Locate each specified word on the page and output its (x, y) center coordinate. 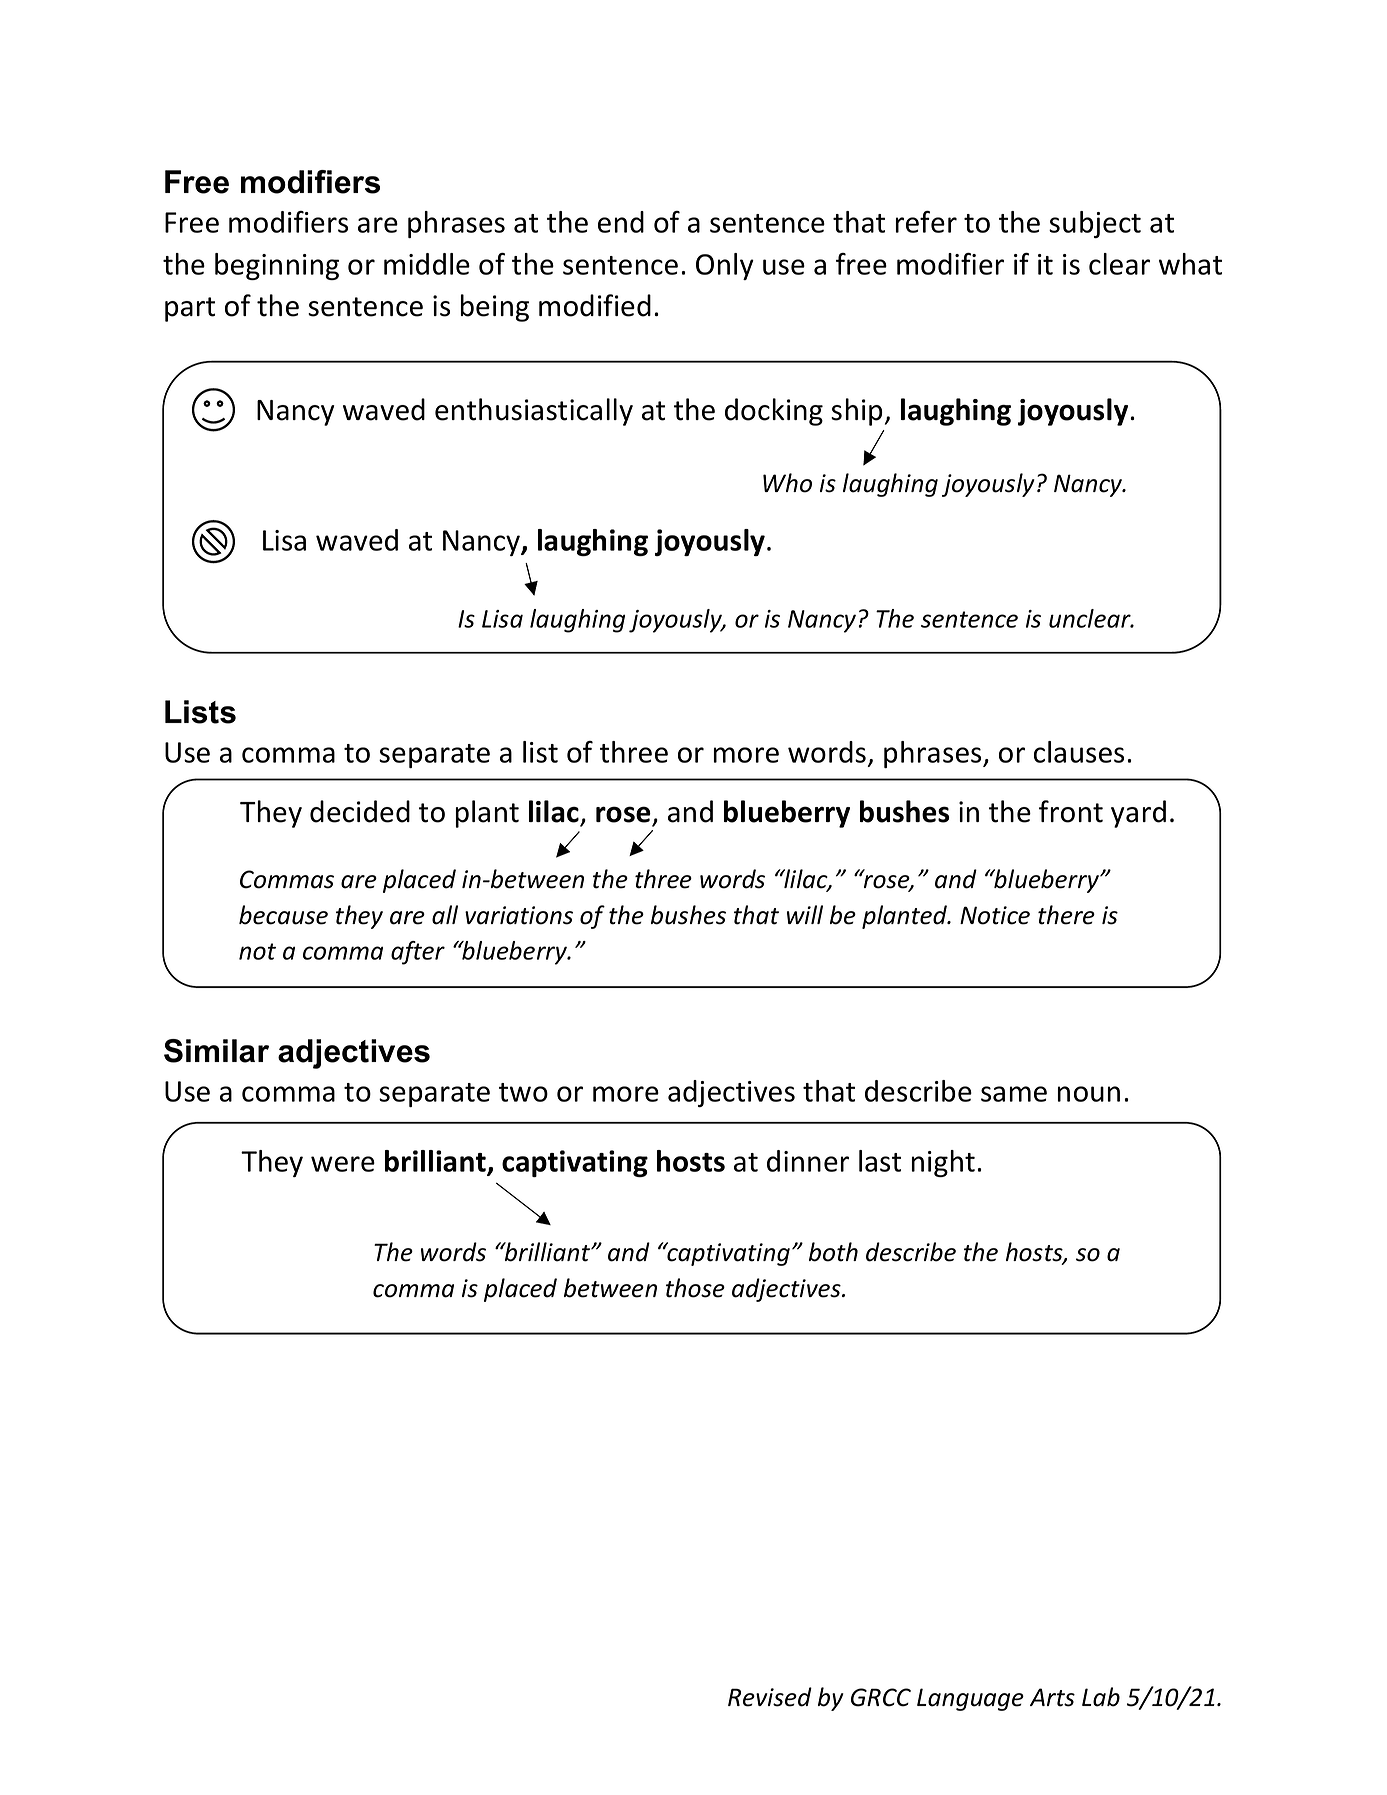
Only (725, 266)
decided (360, 811)
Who (787, 483)
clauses (1079, 752)
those (695, 1288)
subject (1095, 224)
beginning (277, 266)
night (943, 1163)
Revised (770, 1697)
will (805, 914)
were (343, 1164)
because (283, 915)
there (1066, 915)
